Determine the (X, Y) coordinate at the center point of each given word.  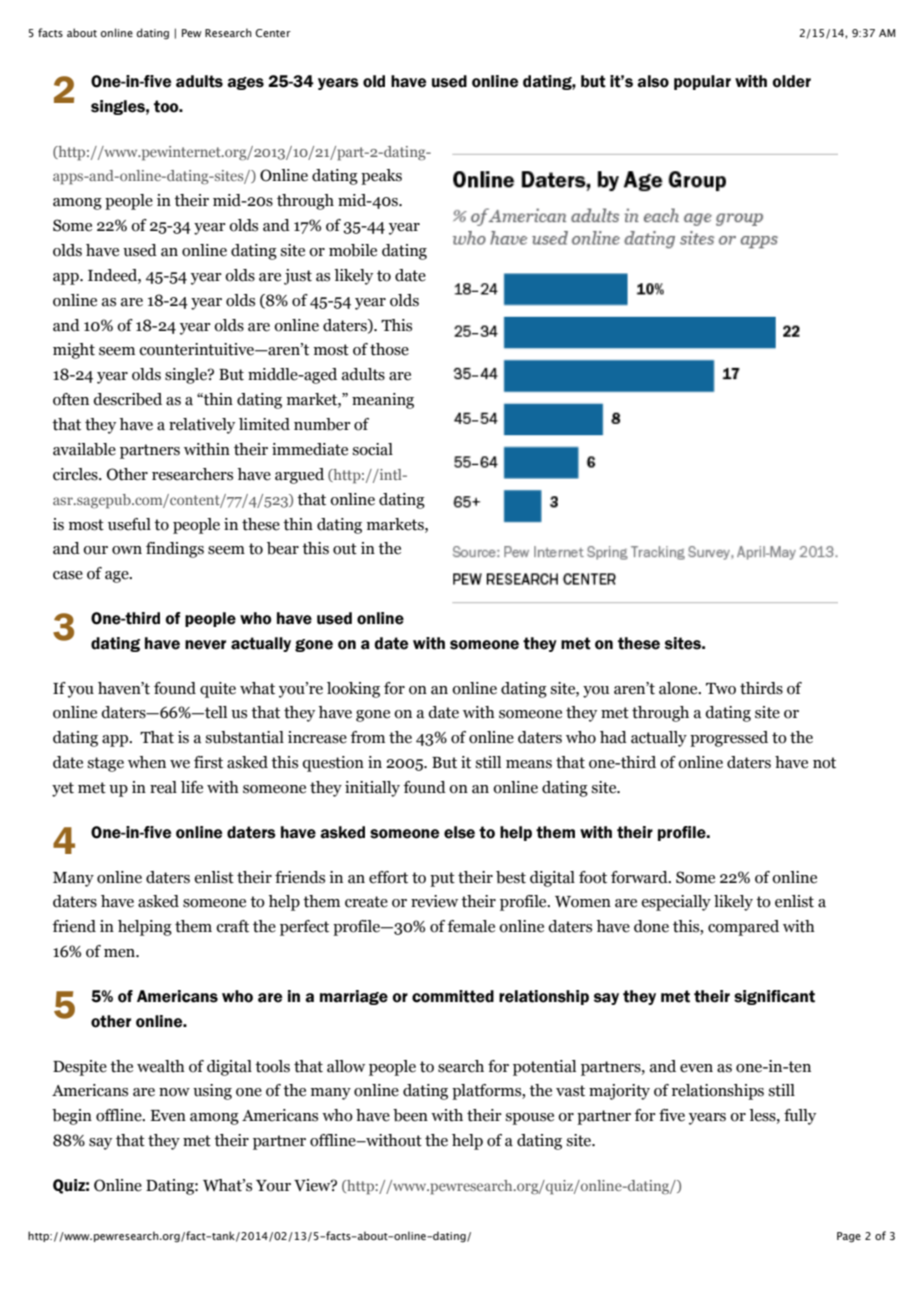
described (127, 399)
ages (245, 83)
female (471, 926)
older (791, 81)
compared (743, 928)
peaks (381, 177)
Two (721, 689)
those (389, 349)
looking (353, 690)
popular (702, 82)
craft (232, 926)
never (205, 645)
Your (273, 1186)
